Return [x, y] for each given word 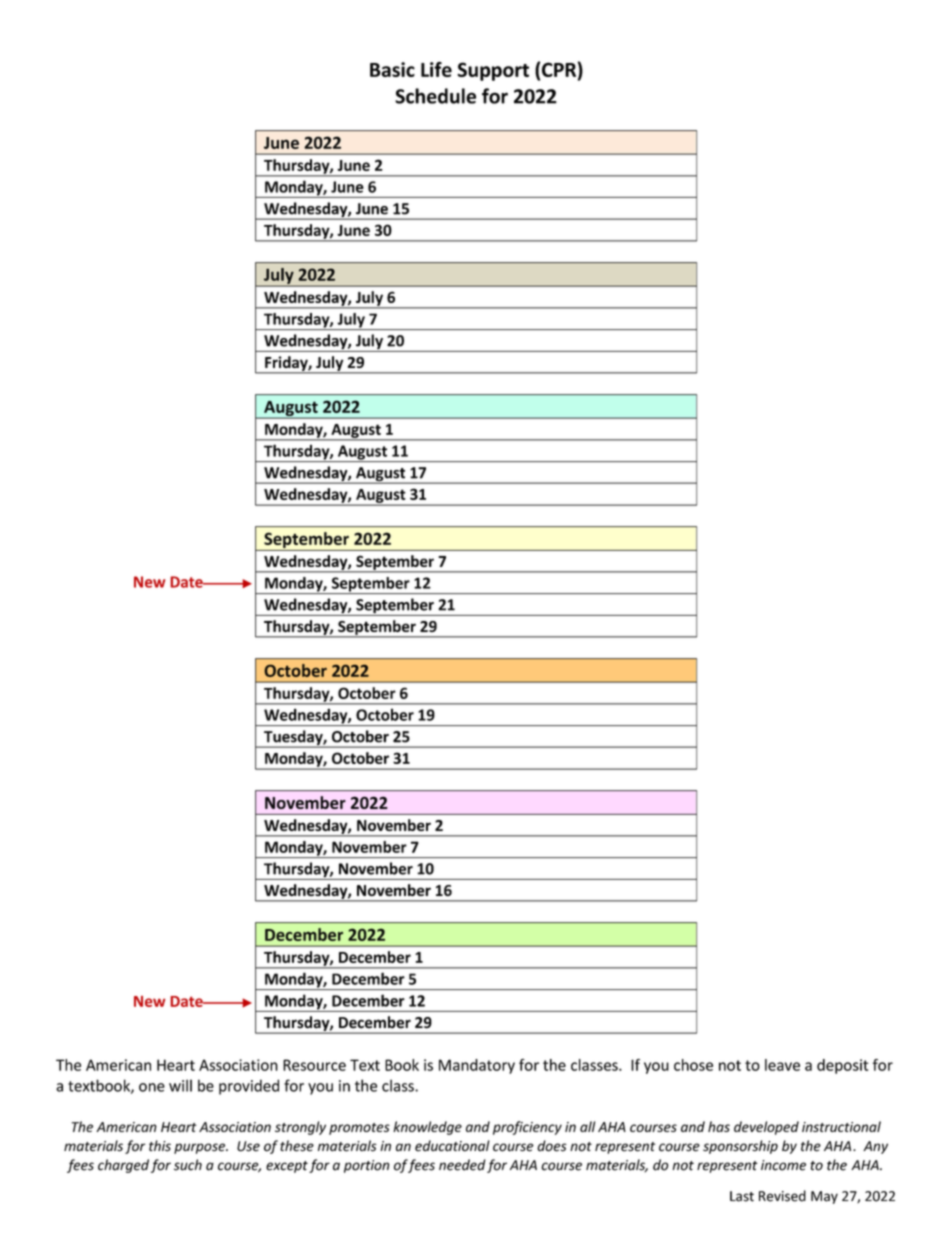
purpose [201, 1148]
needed [462, 1165]
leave [782, 1065]
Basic [392, 69]
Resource [314, 1065]
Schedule [435, 96]
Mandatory [477, 1066]
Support [493, 71]
